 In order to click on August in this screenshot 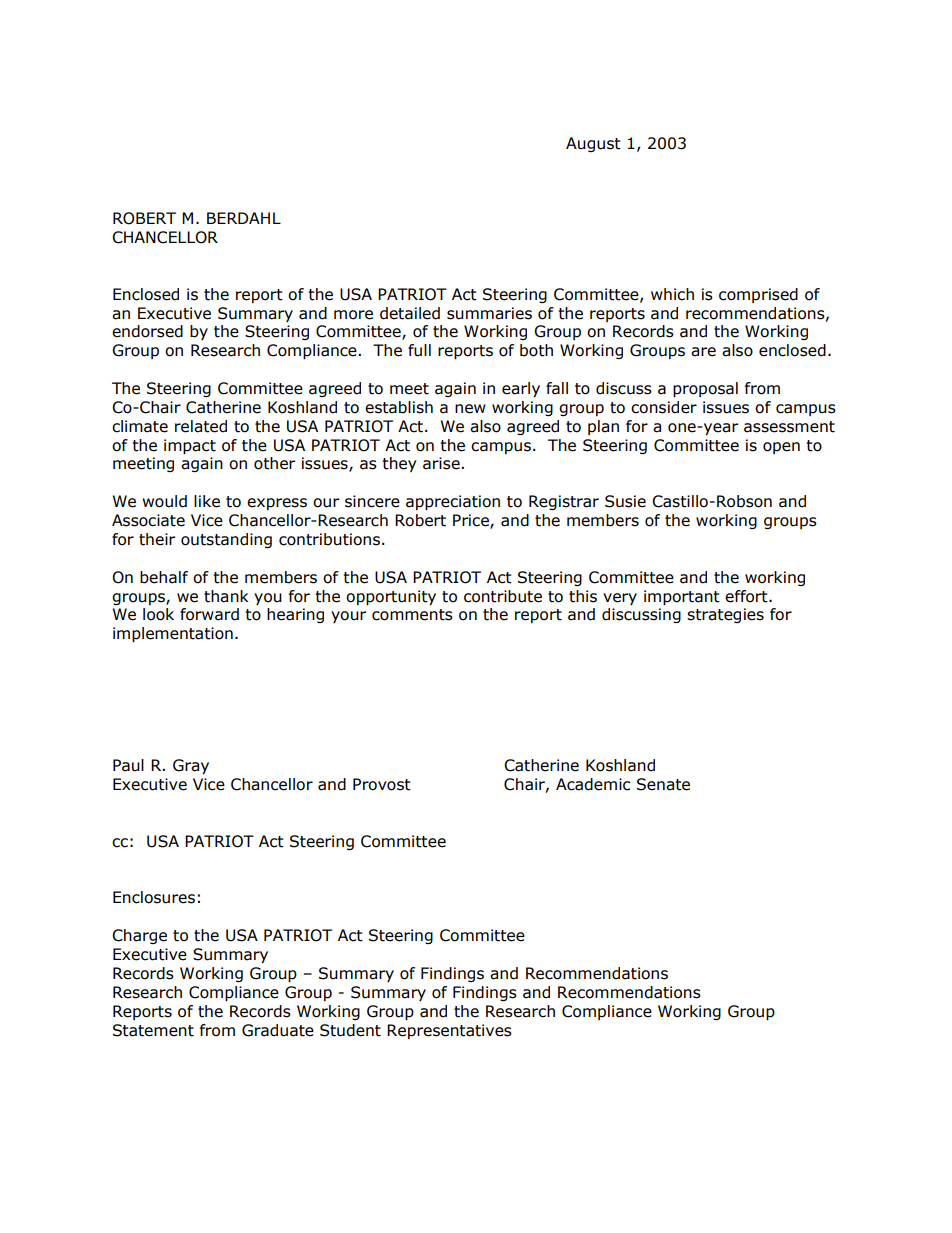, I will do `click(593, 144)`.
